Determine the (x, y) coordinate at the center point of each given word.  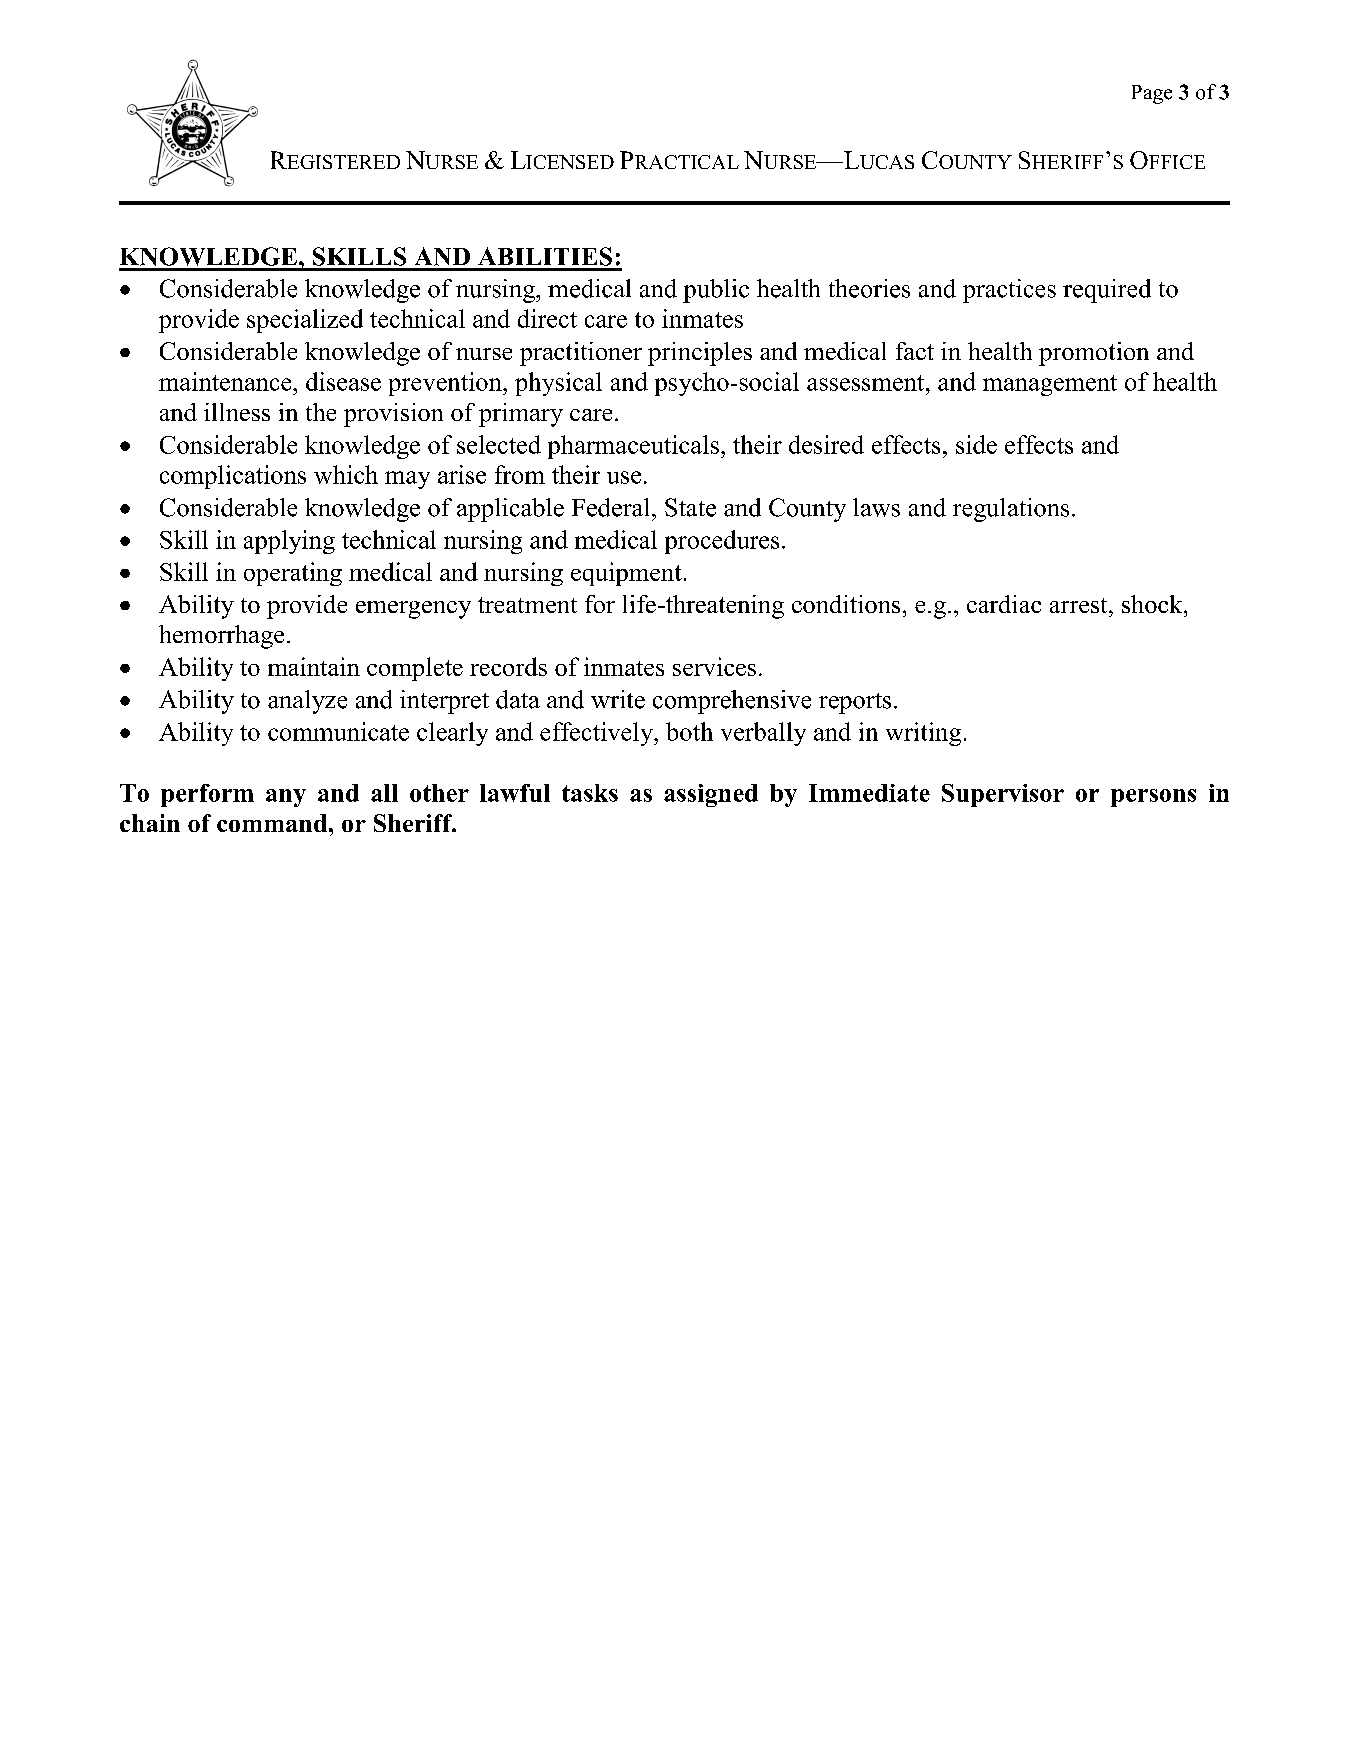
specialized (305, 321)
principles (700, 354)
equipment (626, 574)
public (716, 291)
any (286, 798)
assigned (711, 795)
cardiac (1004, 604)
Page (1152, 94)
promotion (1094, 354)
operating (293, 574)
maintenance (226, 381)
